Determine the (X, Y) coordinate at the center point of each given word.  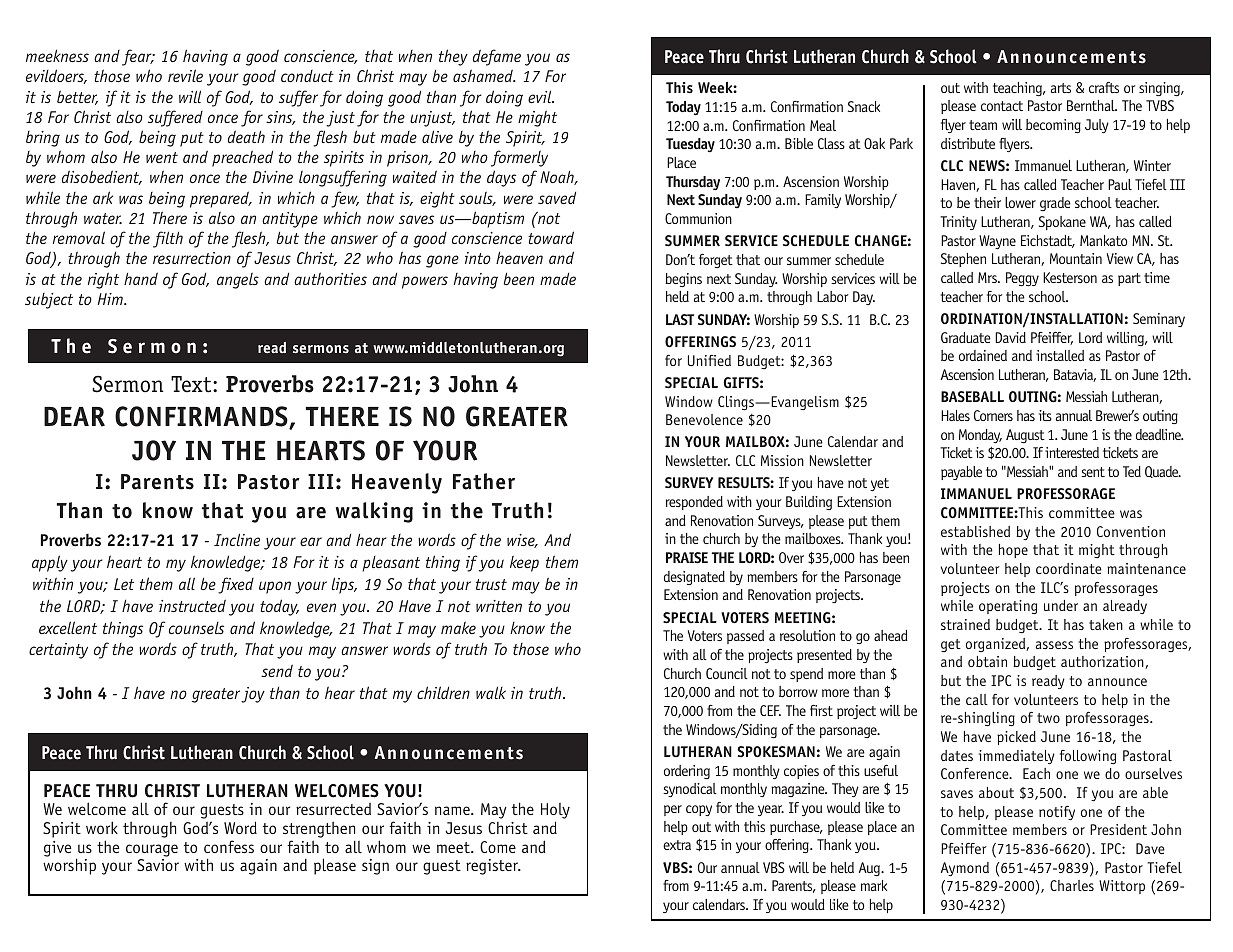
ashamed (484, 75)
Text (192, 384)
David (1010, 337)
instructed (192, 605)
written (499, 606)
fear (138, 57)
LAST (680, 319)
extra (677, 845)
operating (1008, 607)
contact (1002, 106)
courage (152, 850)
